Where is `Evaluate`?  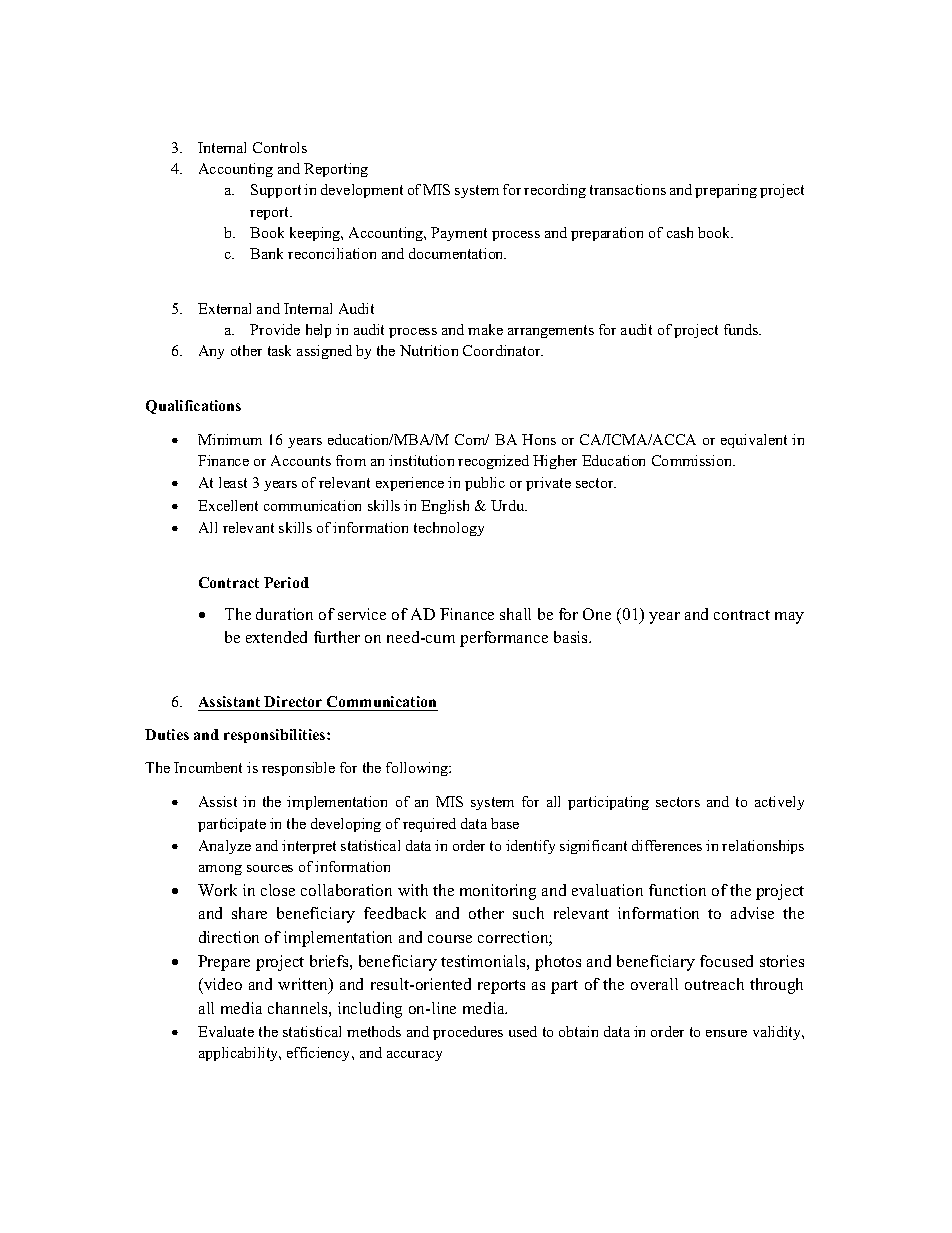
Evaluate is located at coordinates (226, 1031).
